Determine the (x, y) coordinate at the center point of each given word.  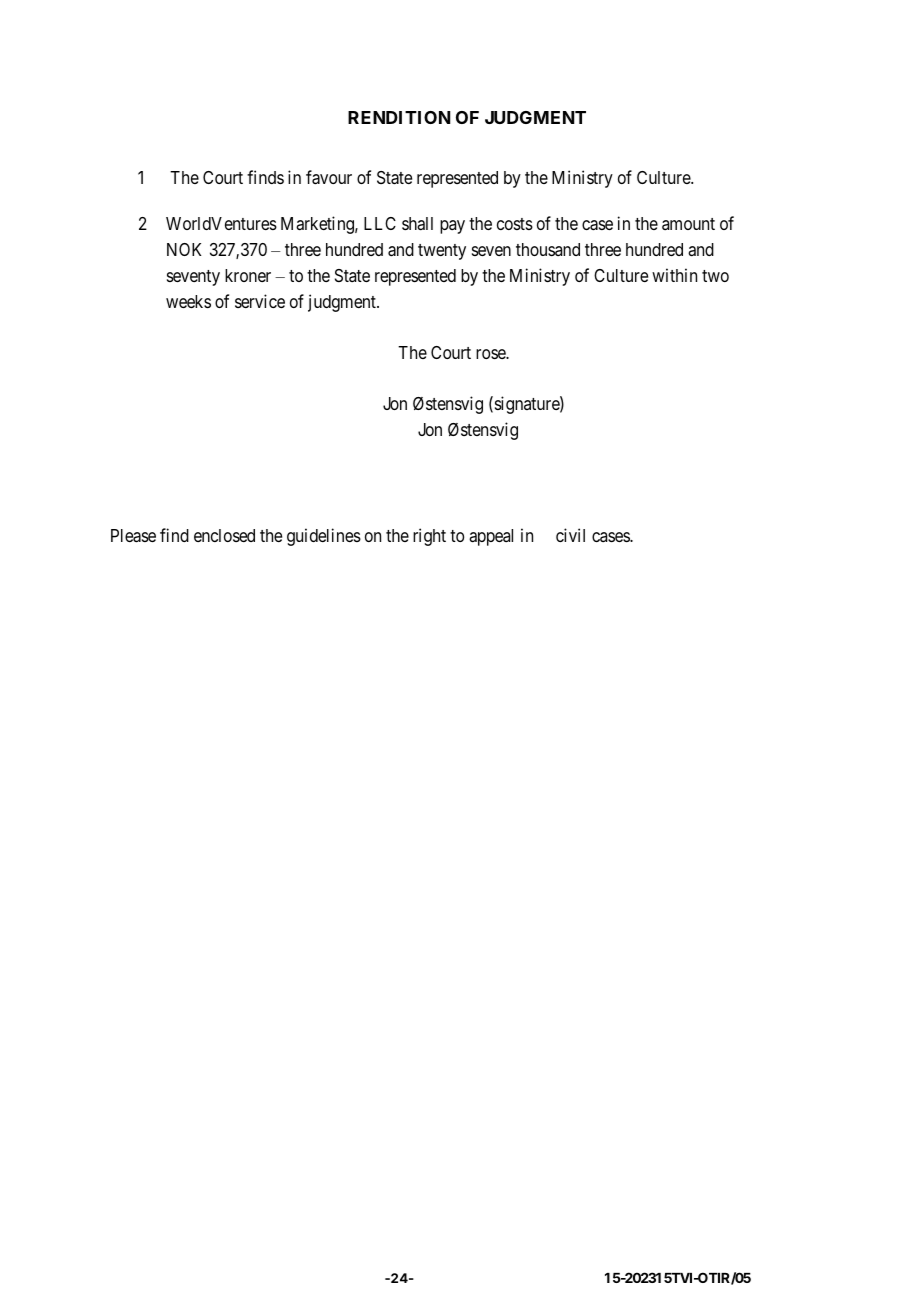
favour (329, 177)
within (674, 275)
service (260, 301)
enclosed (224, 535)
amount (688, 224)
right (429, 537)
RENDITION (399, 117)
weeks (188, 301)
